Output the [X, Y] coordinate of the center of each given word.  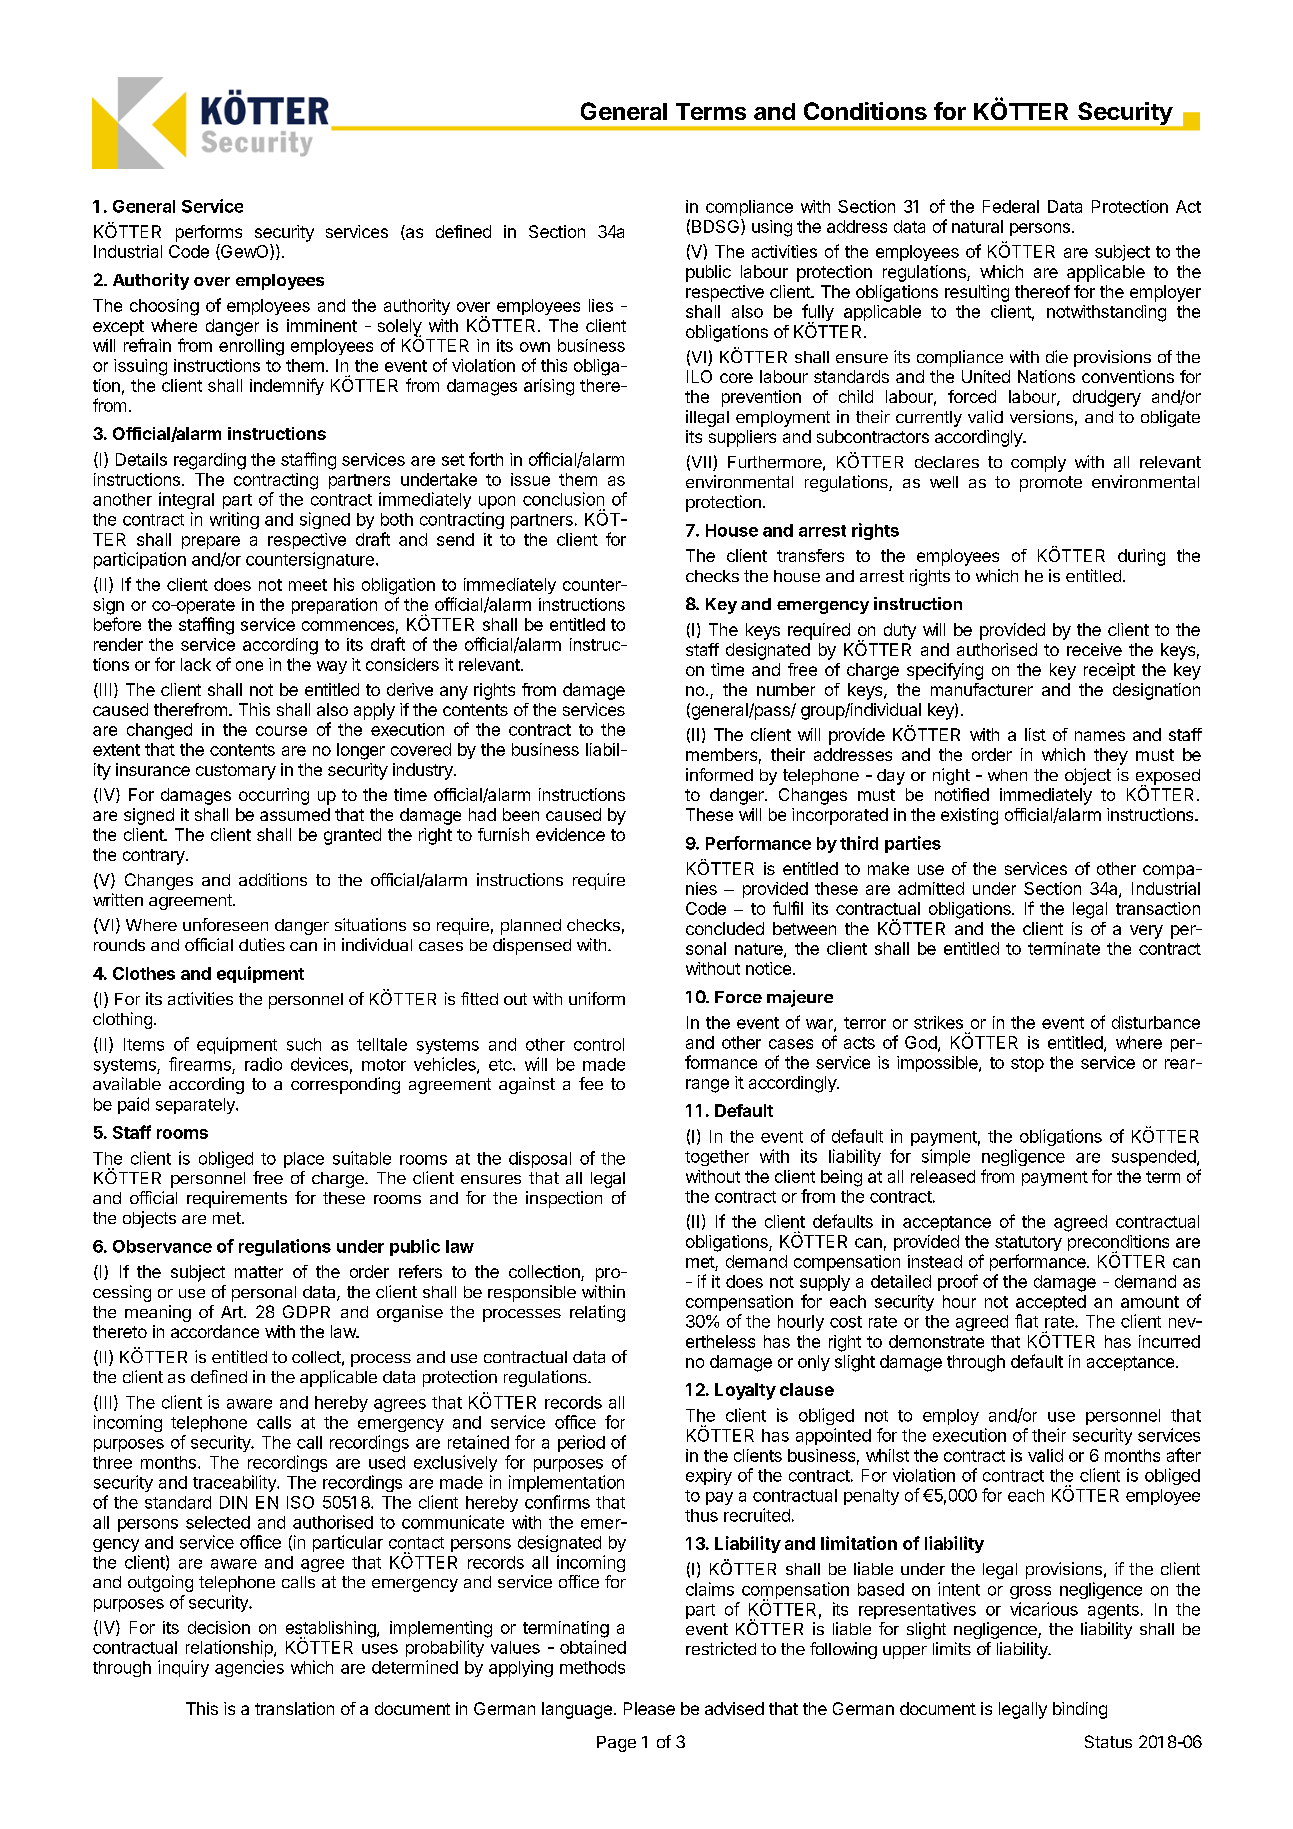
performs [209, 233]
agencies [249, 1668]
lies [601, 305]
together [717, 1158]
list [1035, 734]
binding [1080, 1710]
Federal [1011, 206]
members [721, 754]
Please [649, 1708]
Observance [162, 1246]
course [281, 731]
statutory [1028, 1243]
